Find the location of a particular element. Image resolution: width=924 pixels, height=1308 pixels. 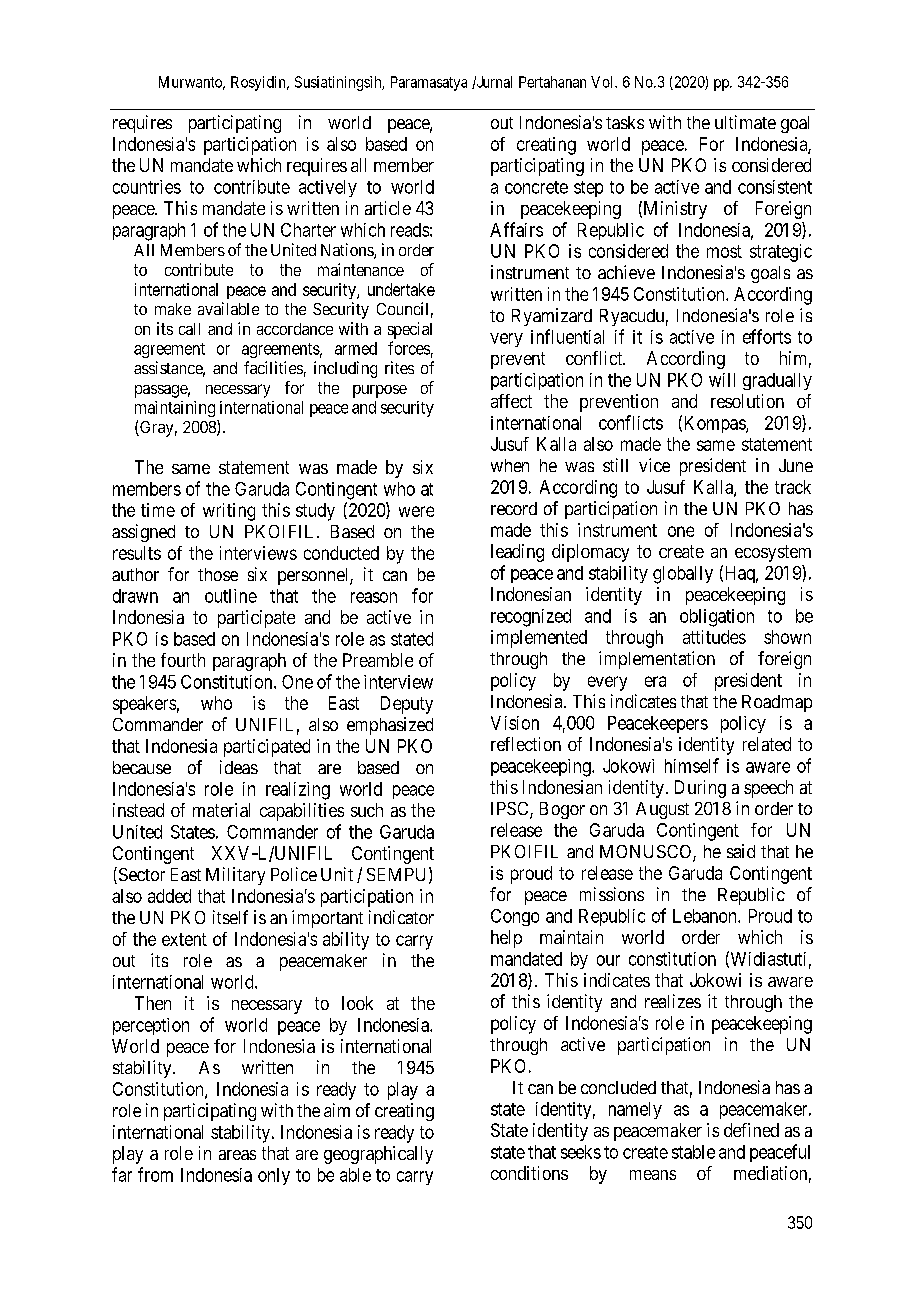

concrete is located at coordinates (536, 187).
